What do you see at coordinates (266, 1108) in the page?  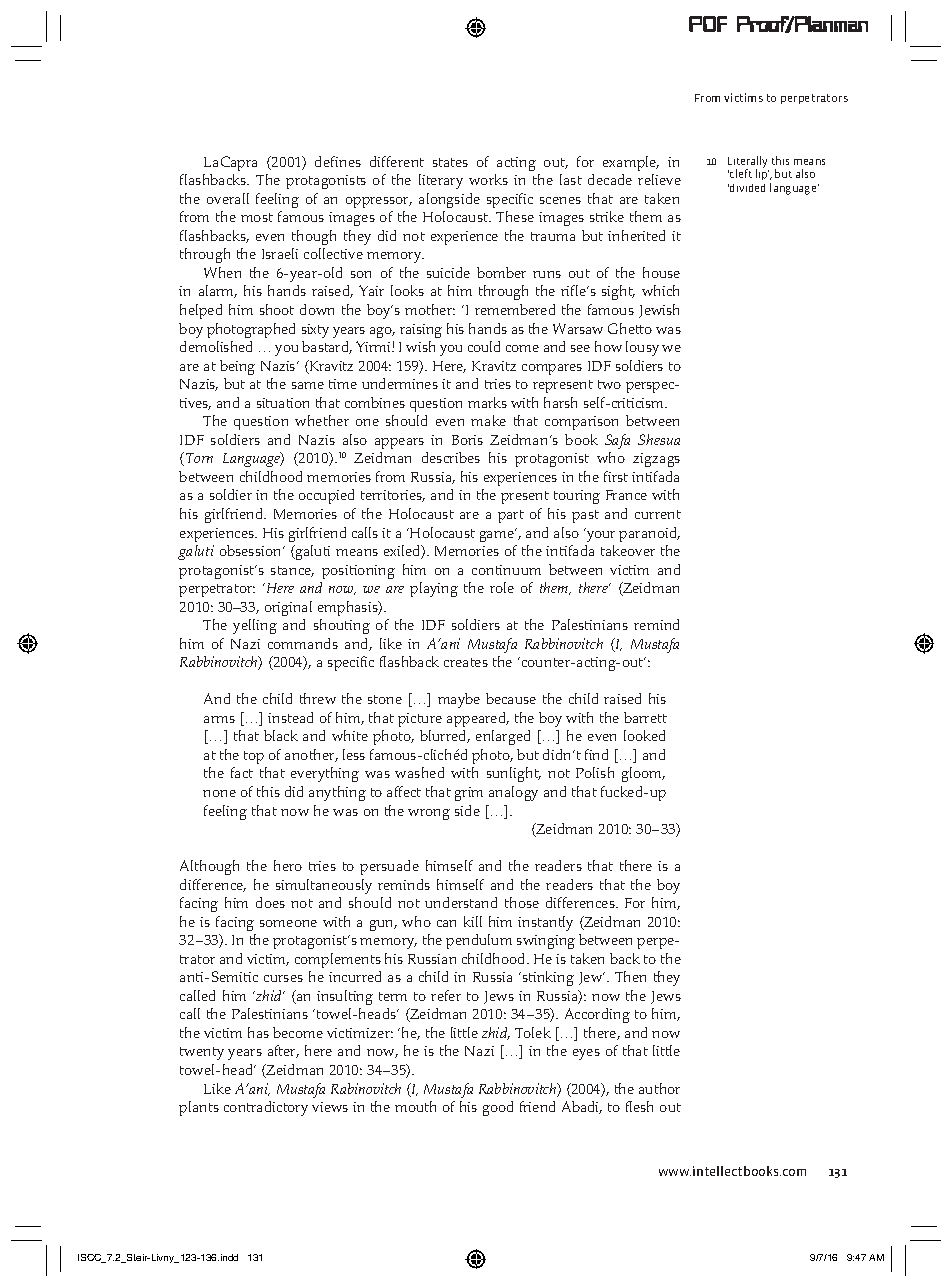 I see `contradictory` at bounding box center [266, 1108].
